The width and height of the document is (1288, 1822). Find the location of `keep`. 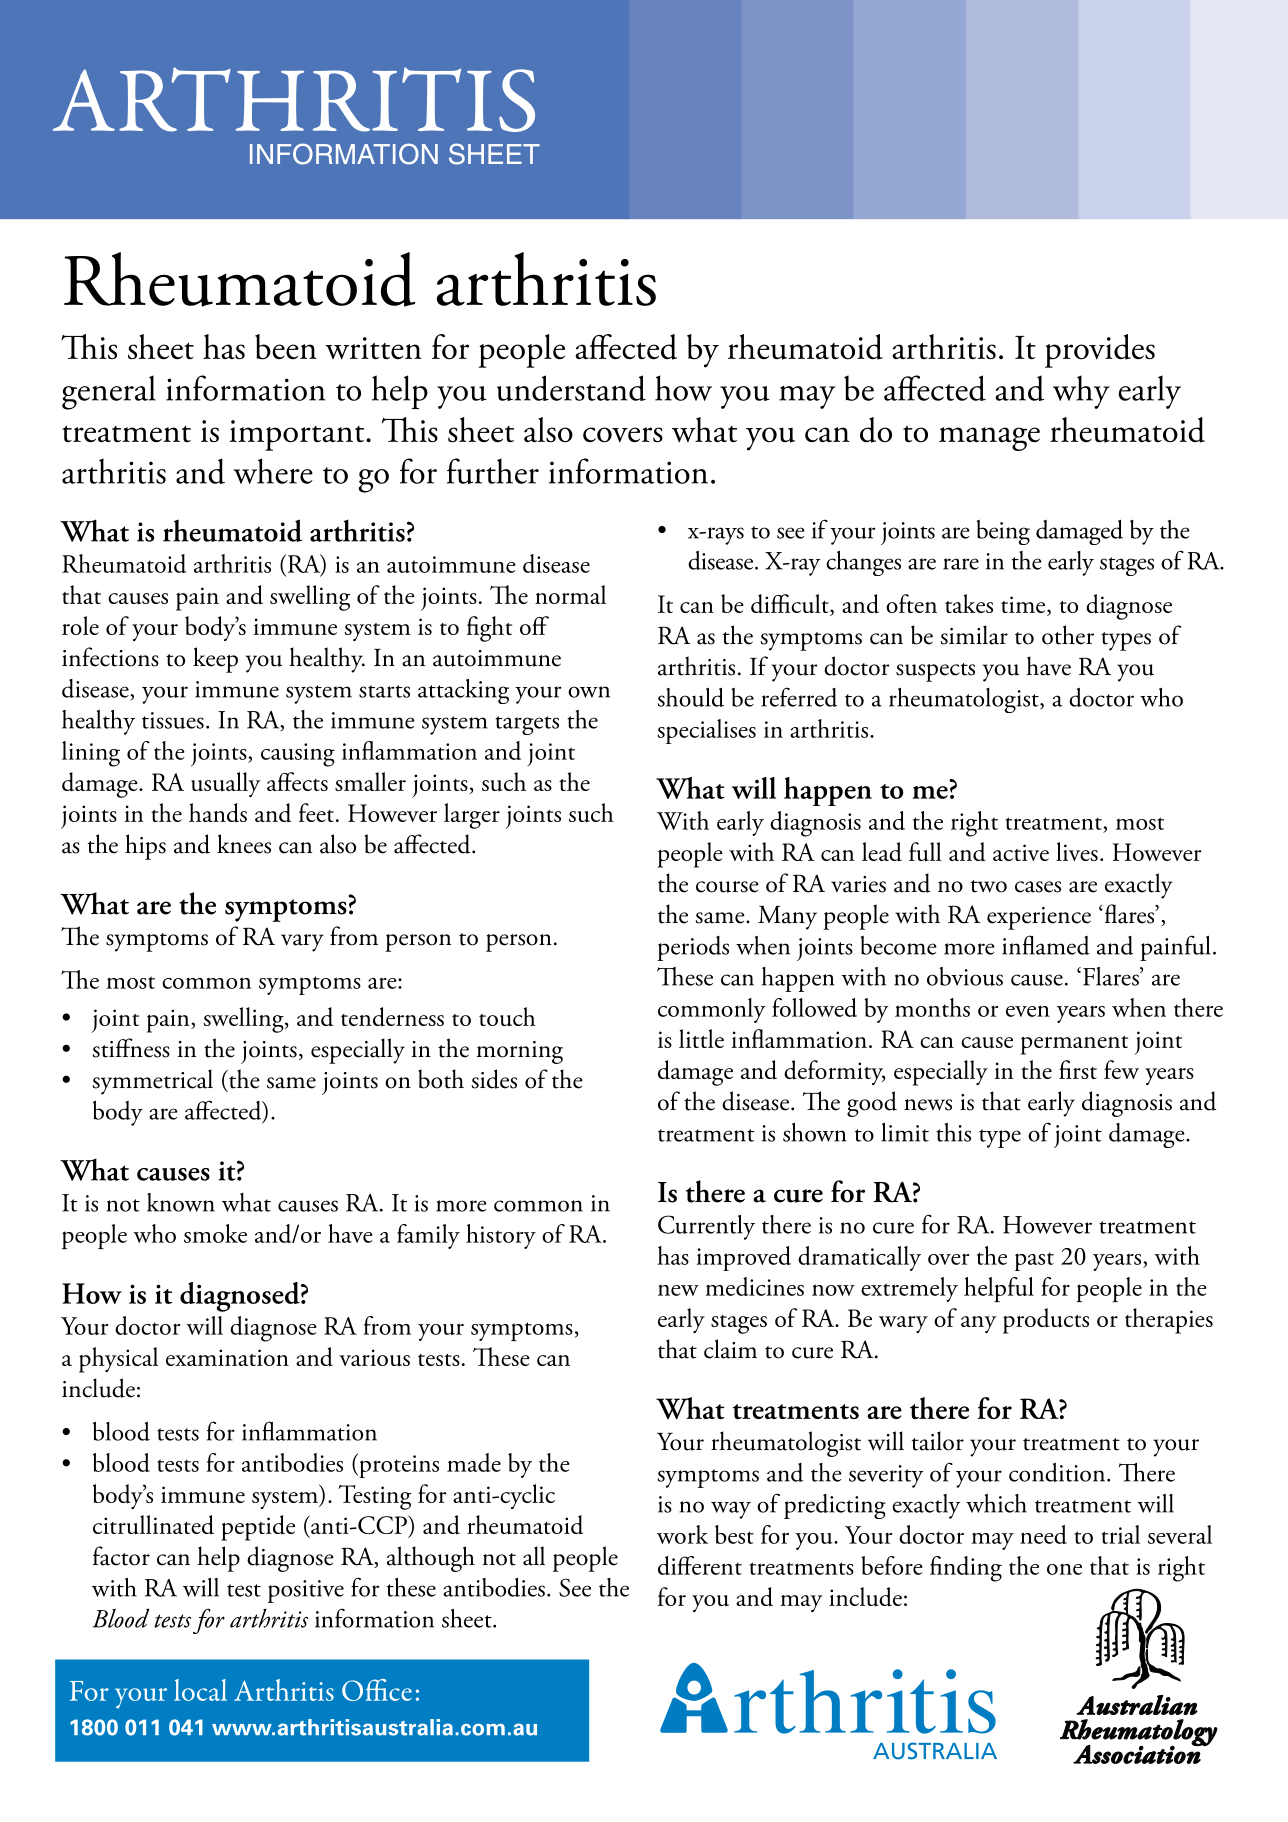

keep is located at coordinates (215, 660).
